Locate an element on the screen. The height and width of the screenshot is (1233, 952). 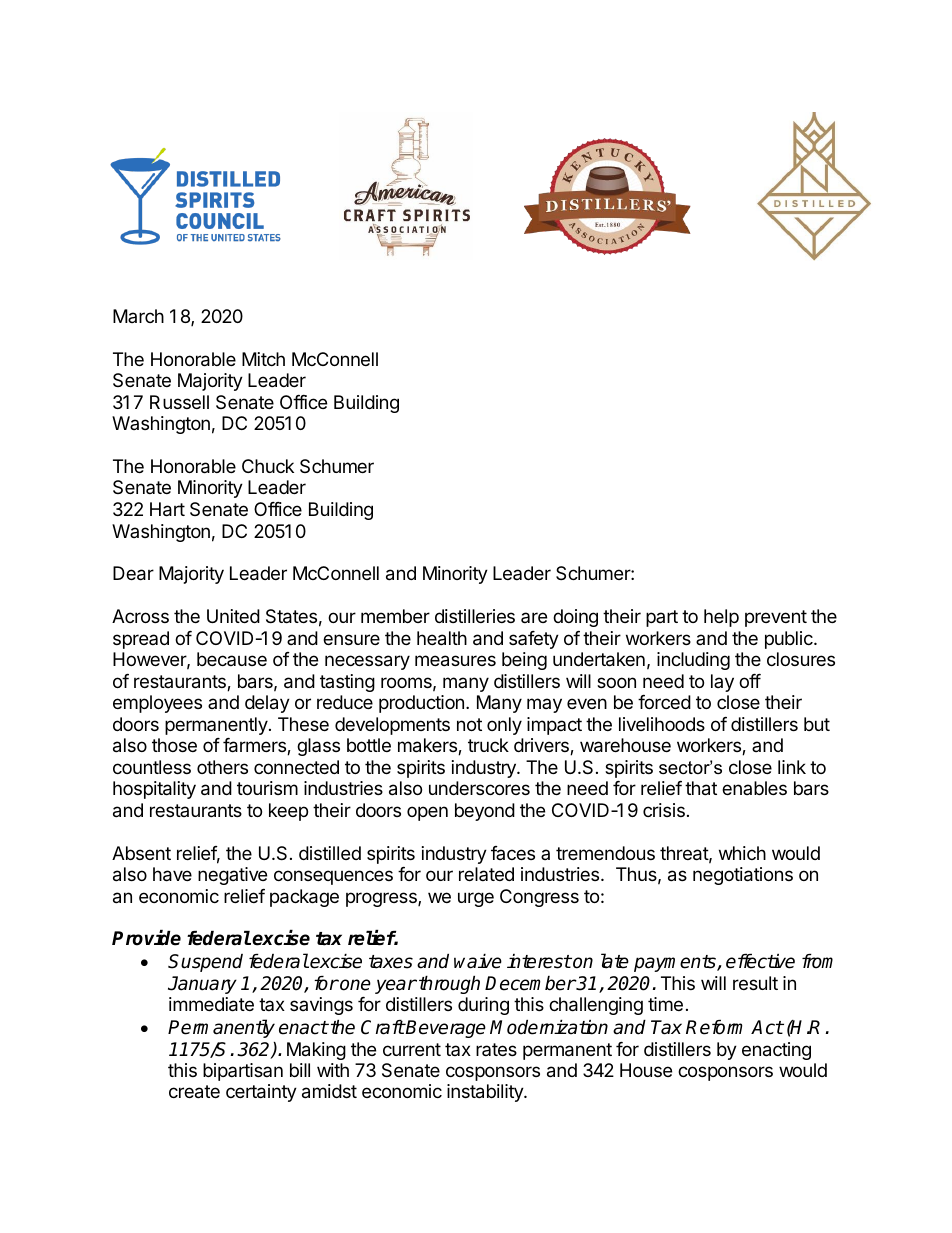
create is located at coordinates (194, 1092).
